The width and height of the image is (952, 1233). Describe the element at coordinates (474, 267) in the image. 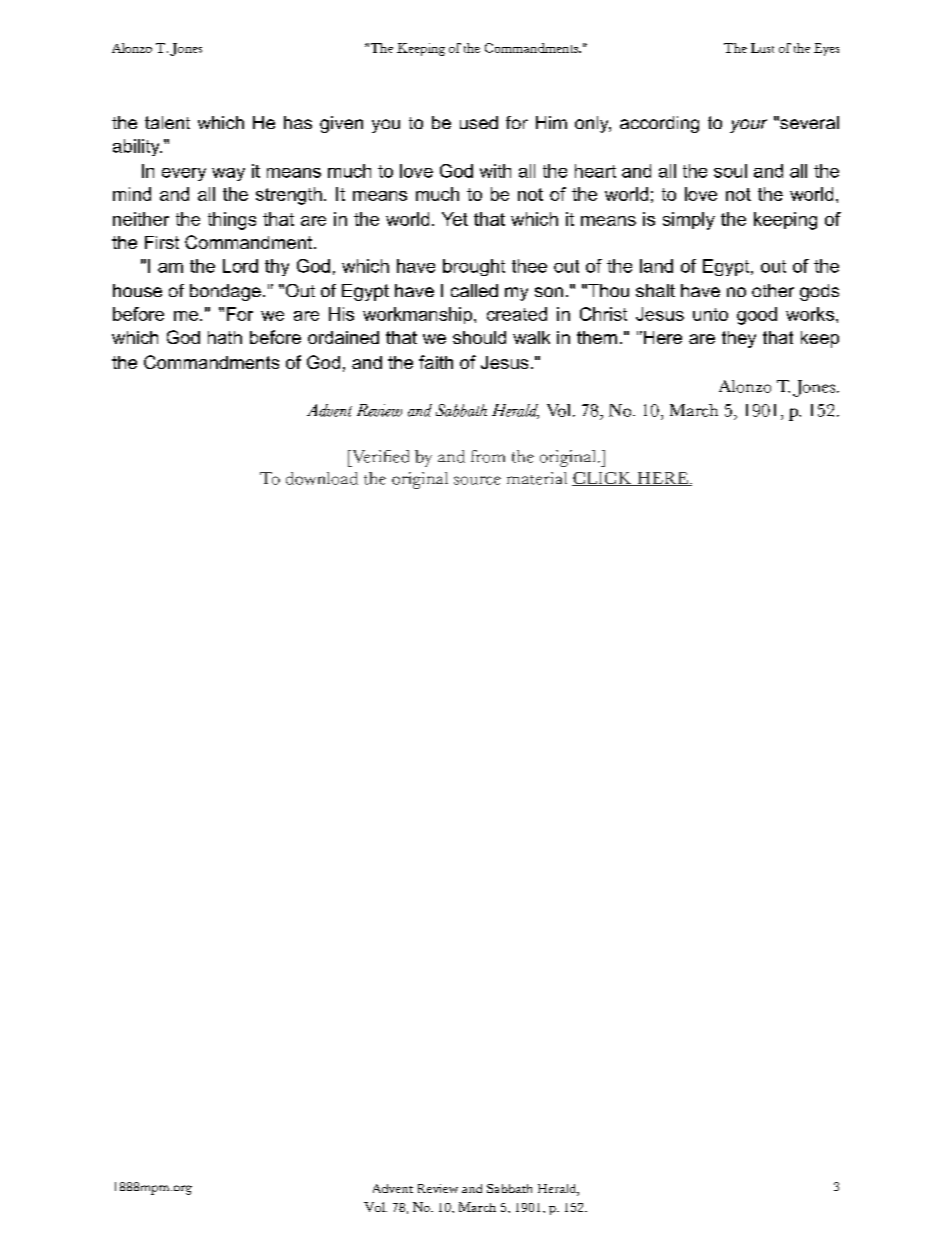

I see `brought` at that location.
